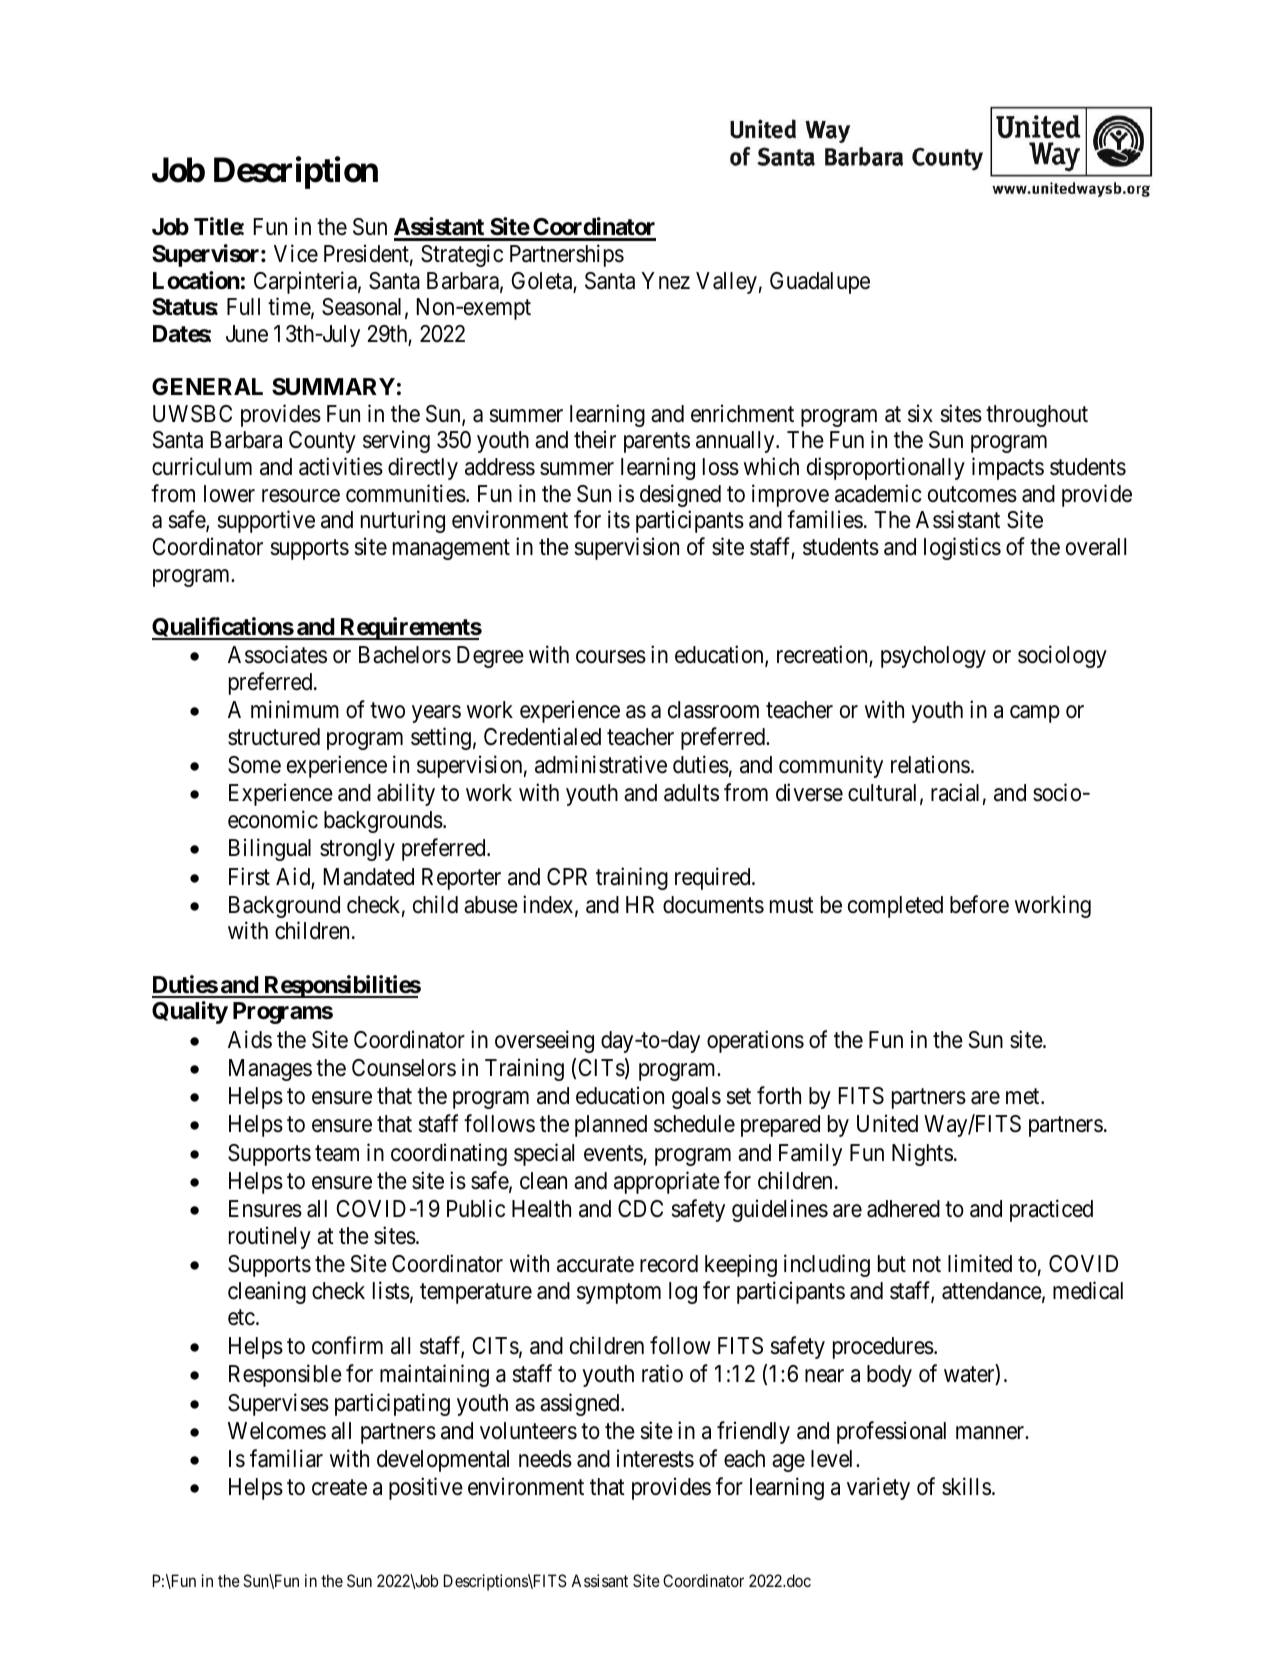  Describe the element at coordinates (270, 850) in the image. I see `Bilingual` at that location.
